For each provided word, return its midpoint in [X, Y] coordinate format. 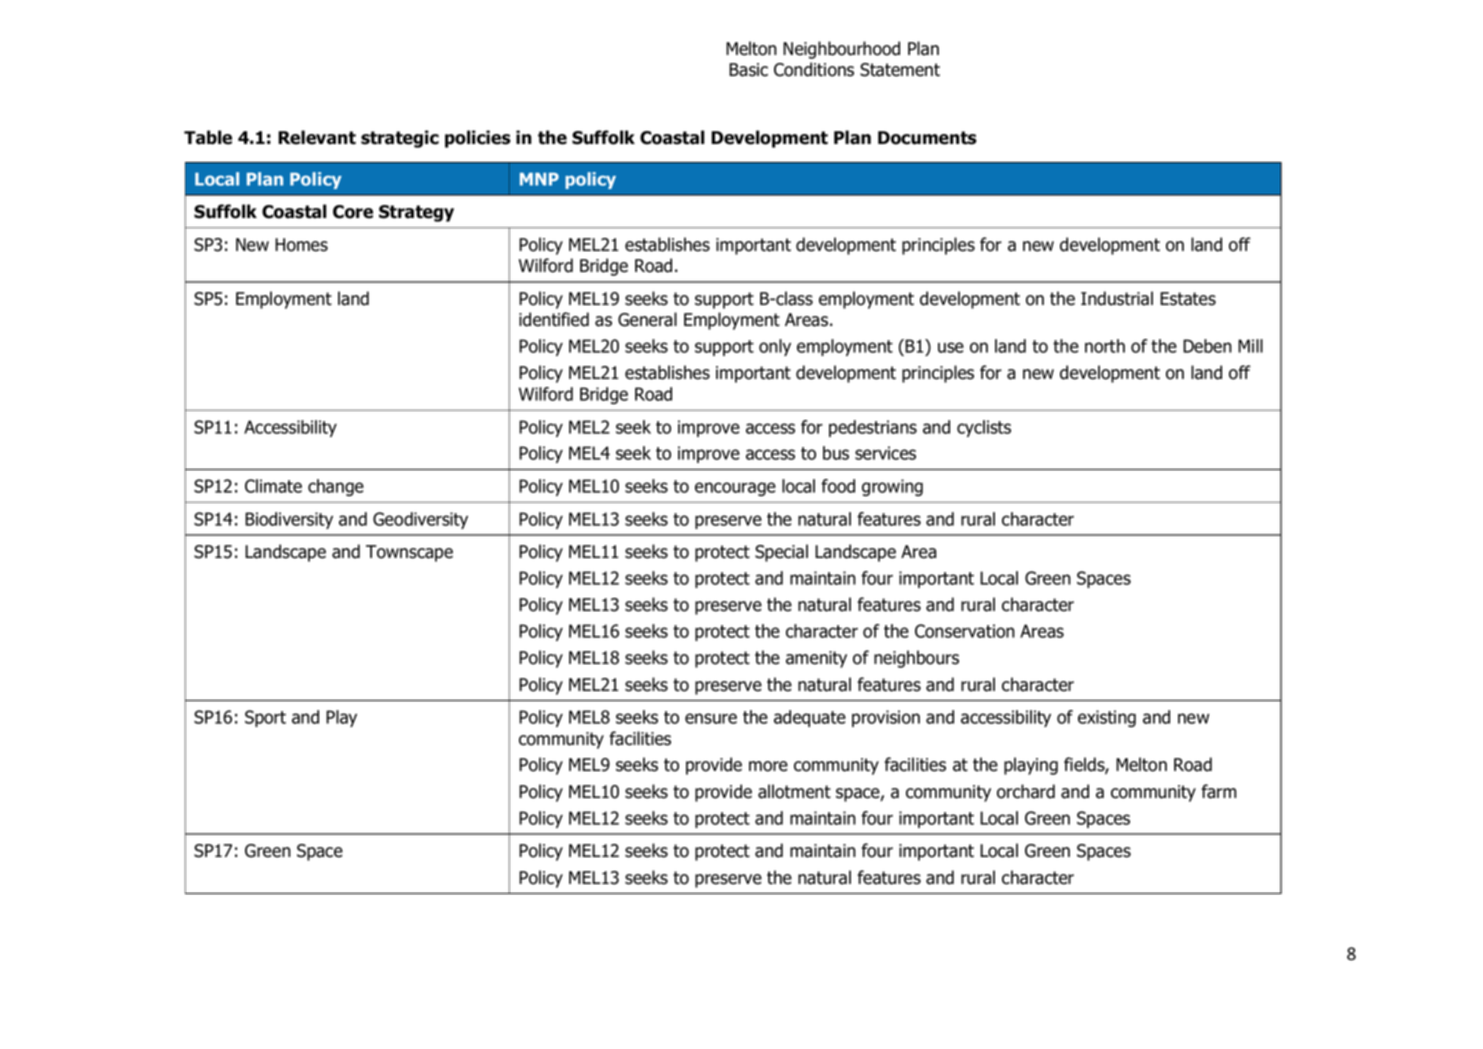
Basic [748, 70]
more [768, 766]
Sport [265, 718]
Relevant [317, 137]
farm [1218, 791]
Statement [900, 70]
